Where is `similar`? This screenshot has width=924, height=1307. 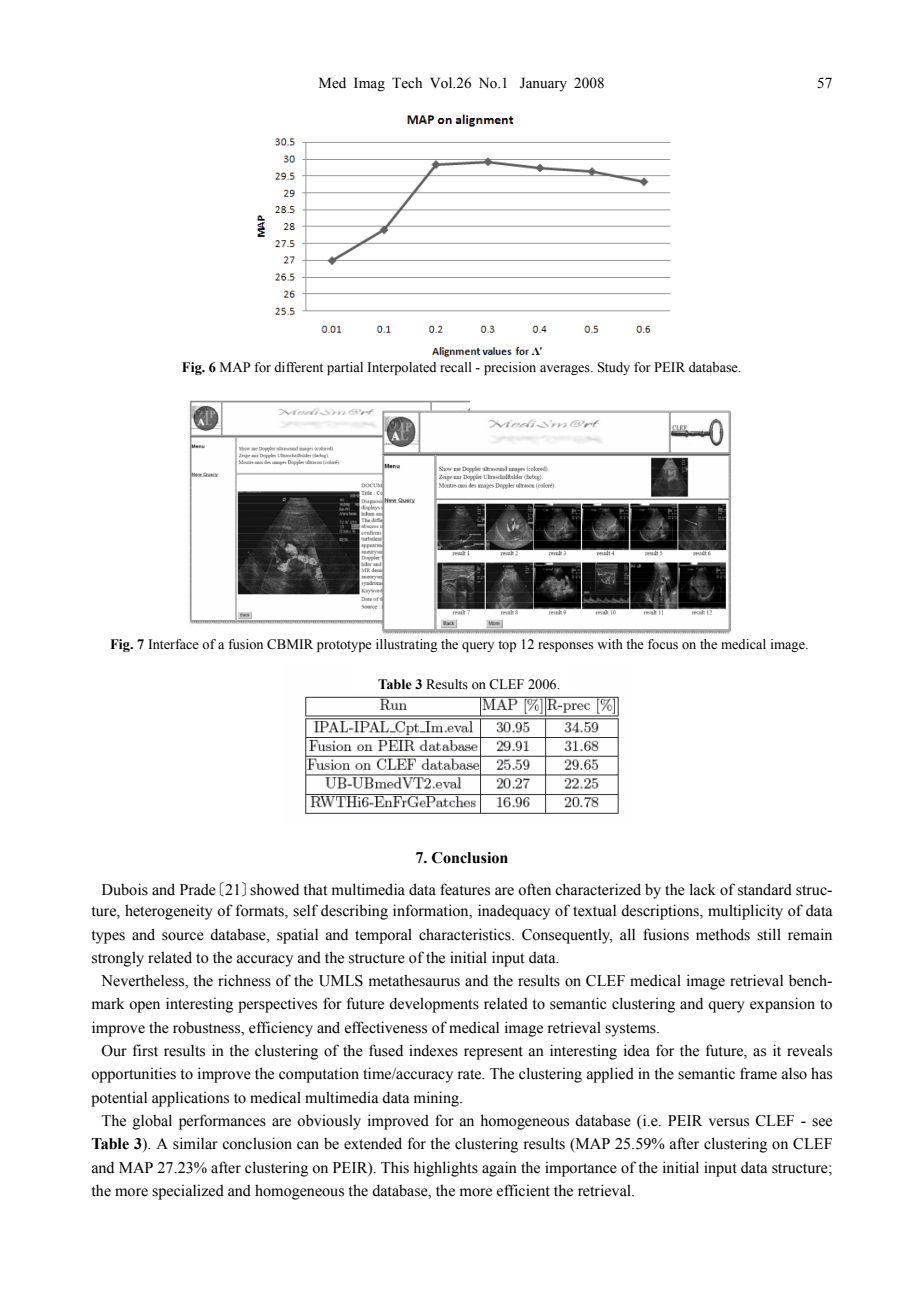
similar is located at coordinates (195, 1143).
